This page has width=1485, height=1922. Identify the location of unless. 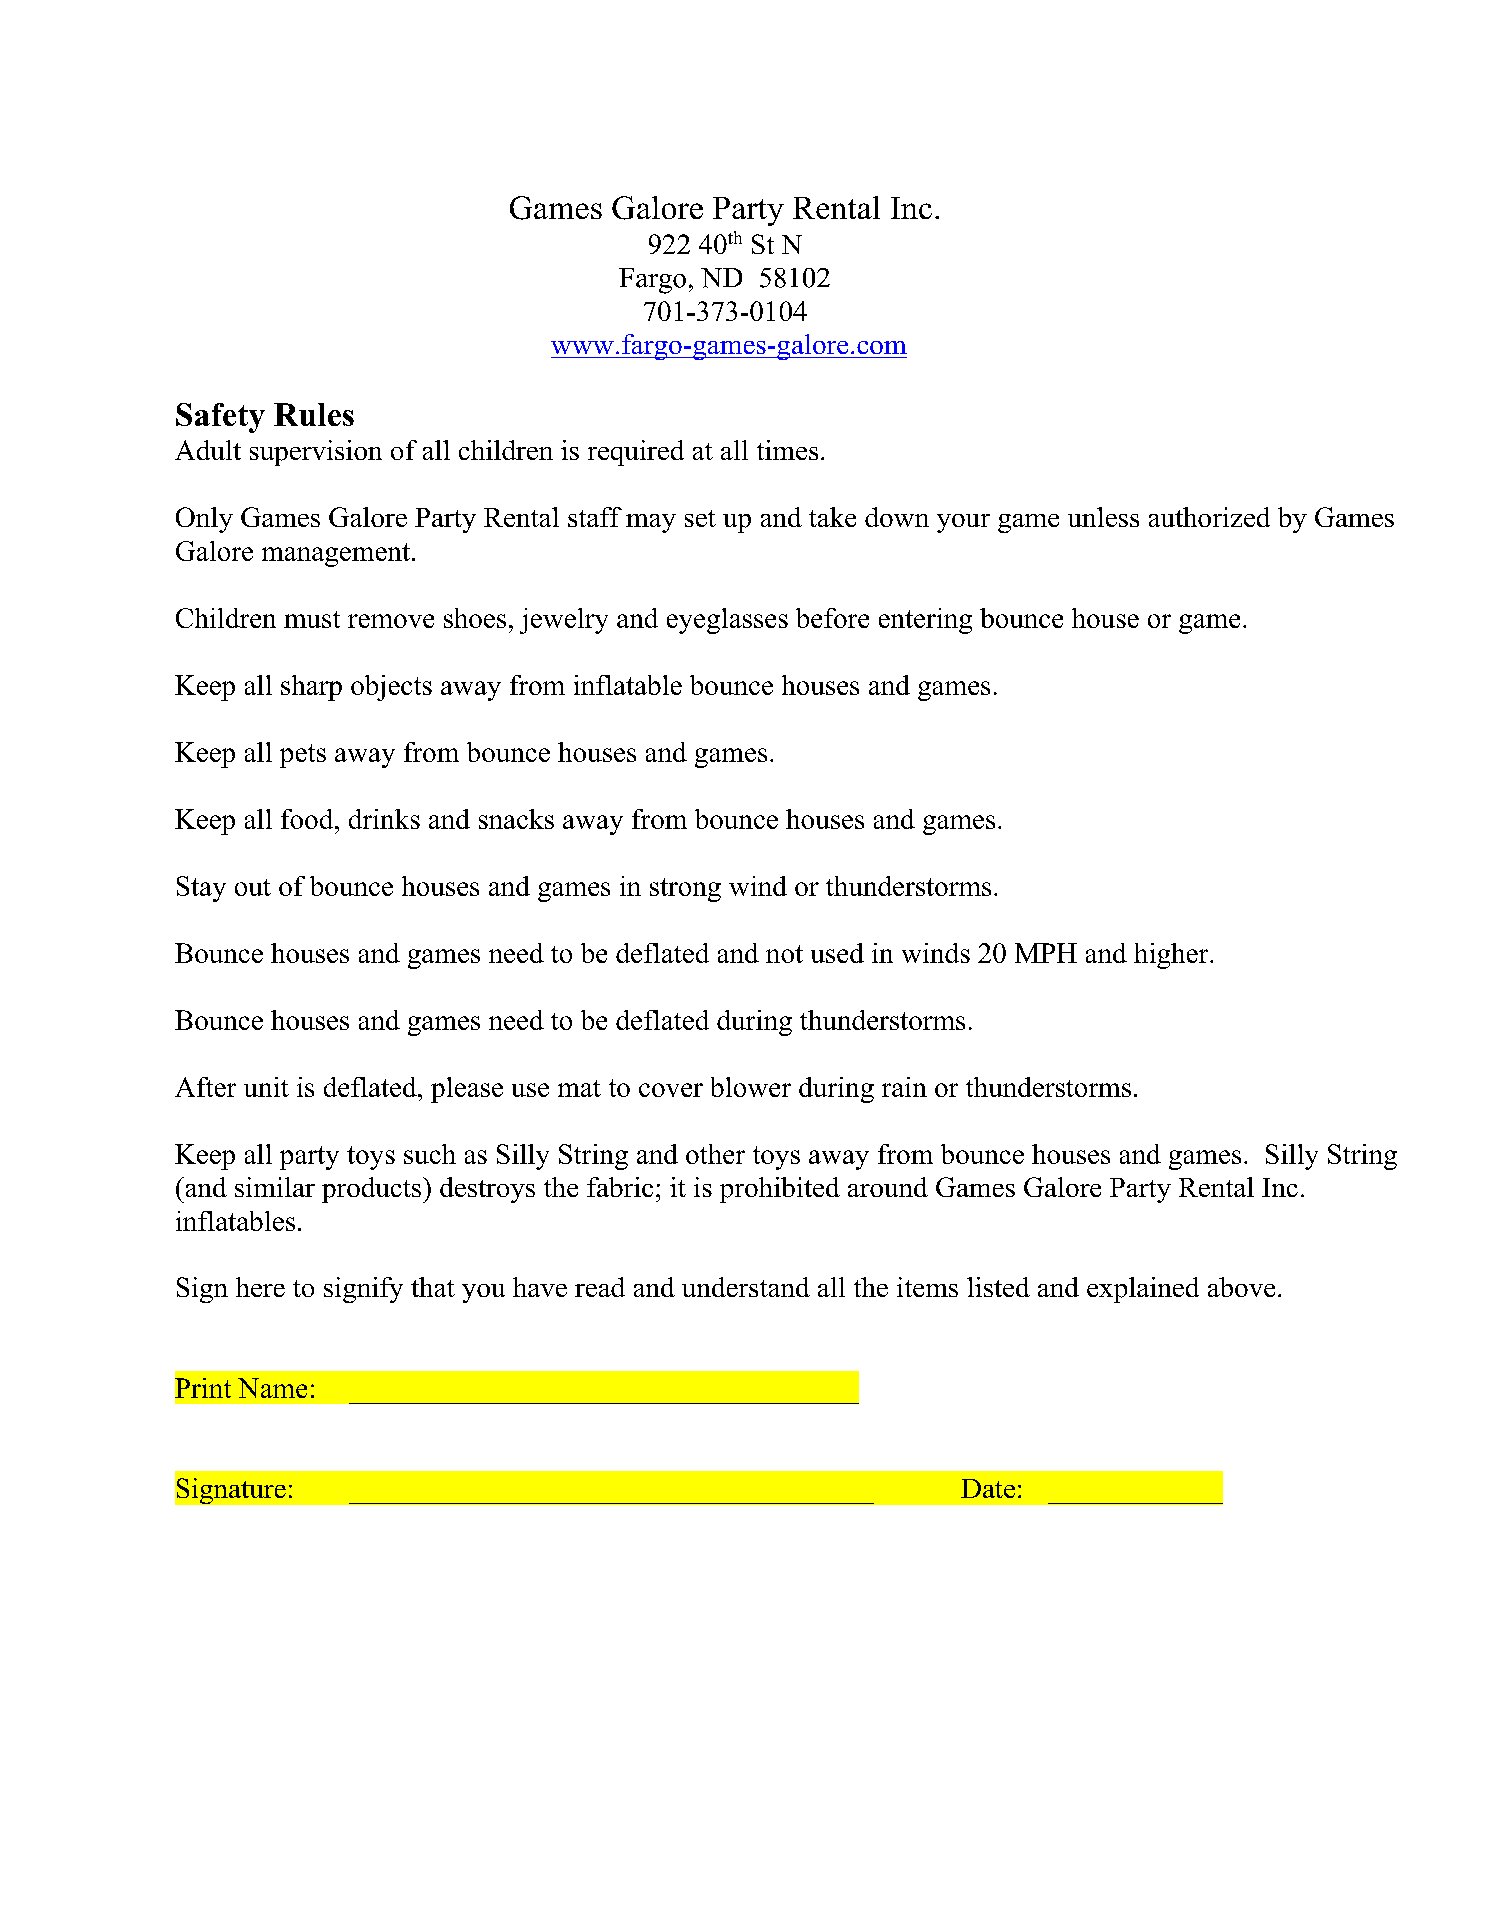
(1103, 517).
